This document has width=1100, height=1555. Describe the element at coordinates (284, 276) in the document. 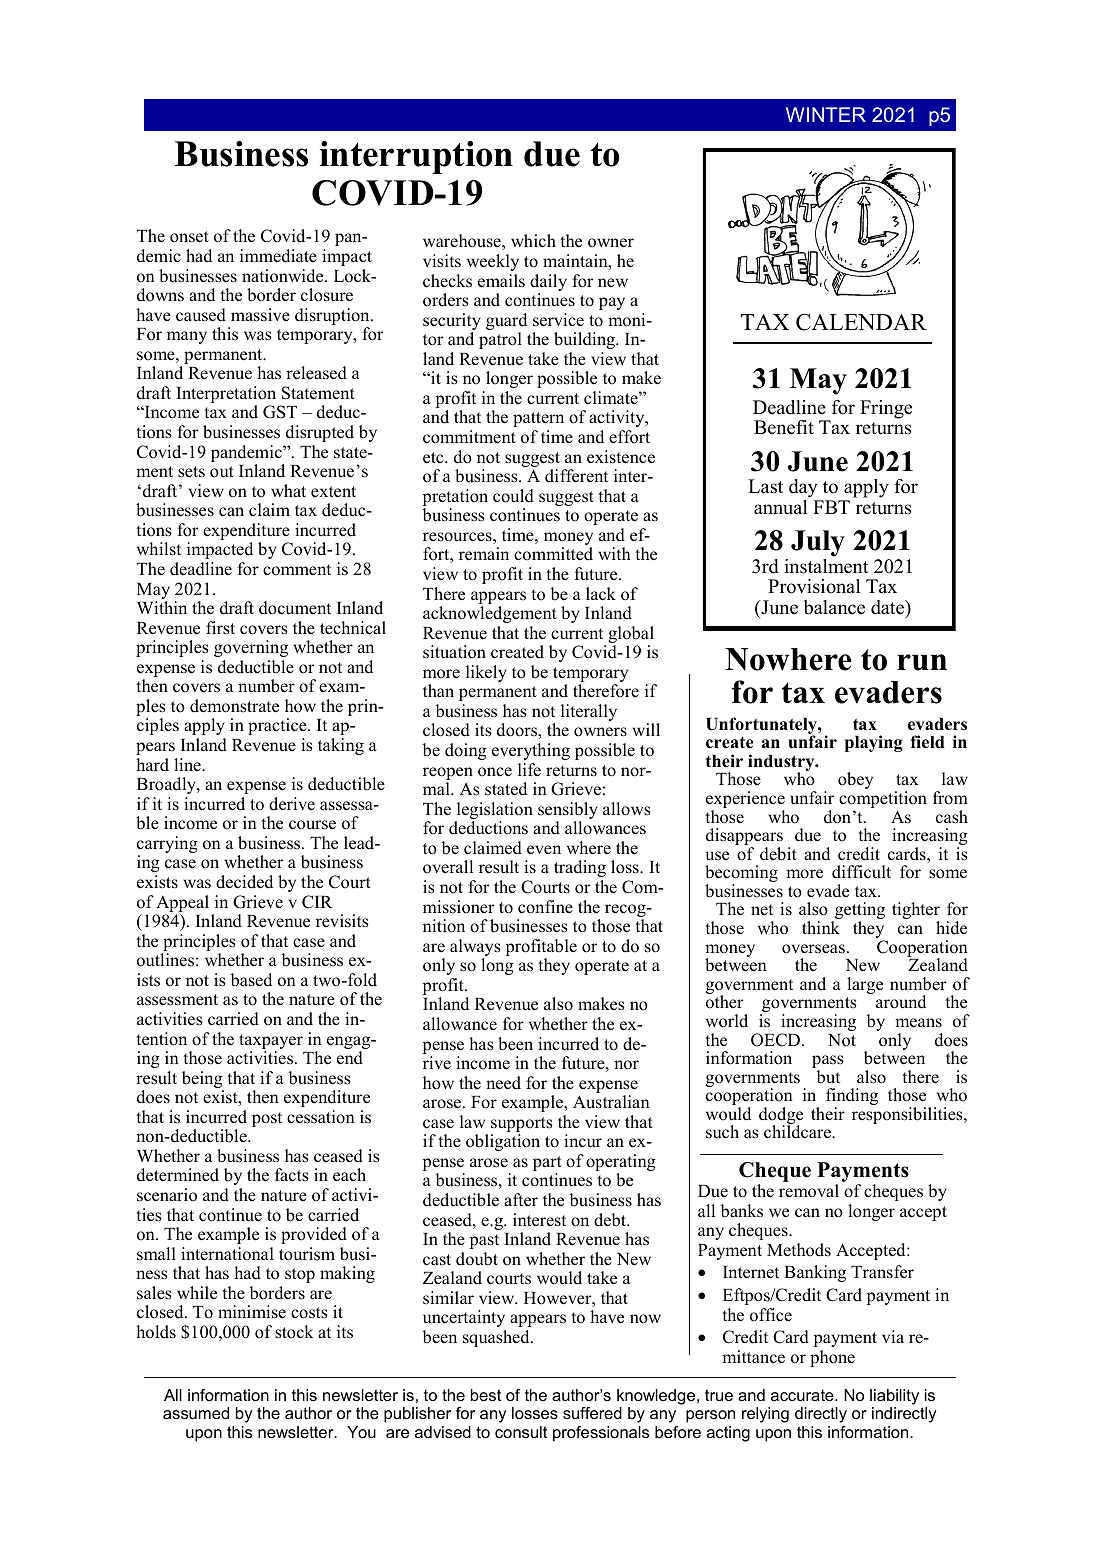

I see `nationwide` at that location.
